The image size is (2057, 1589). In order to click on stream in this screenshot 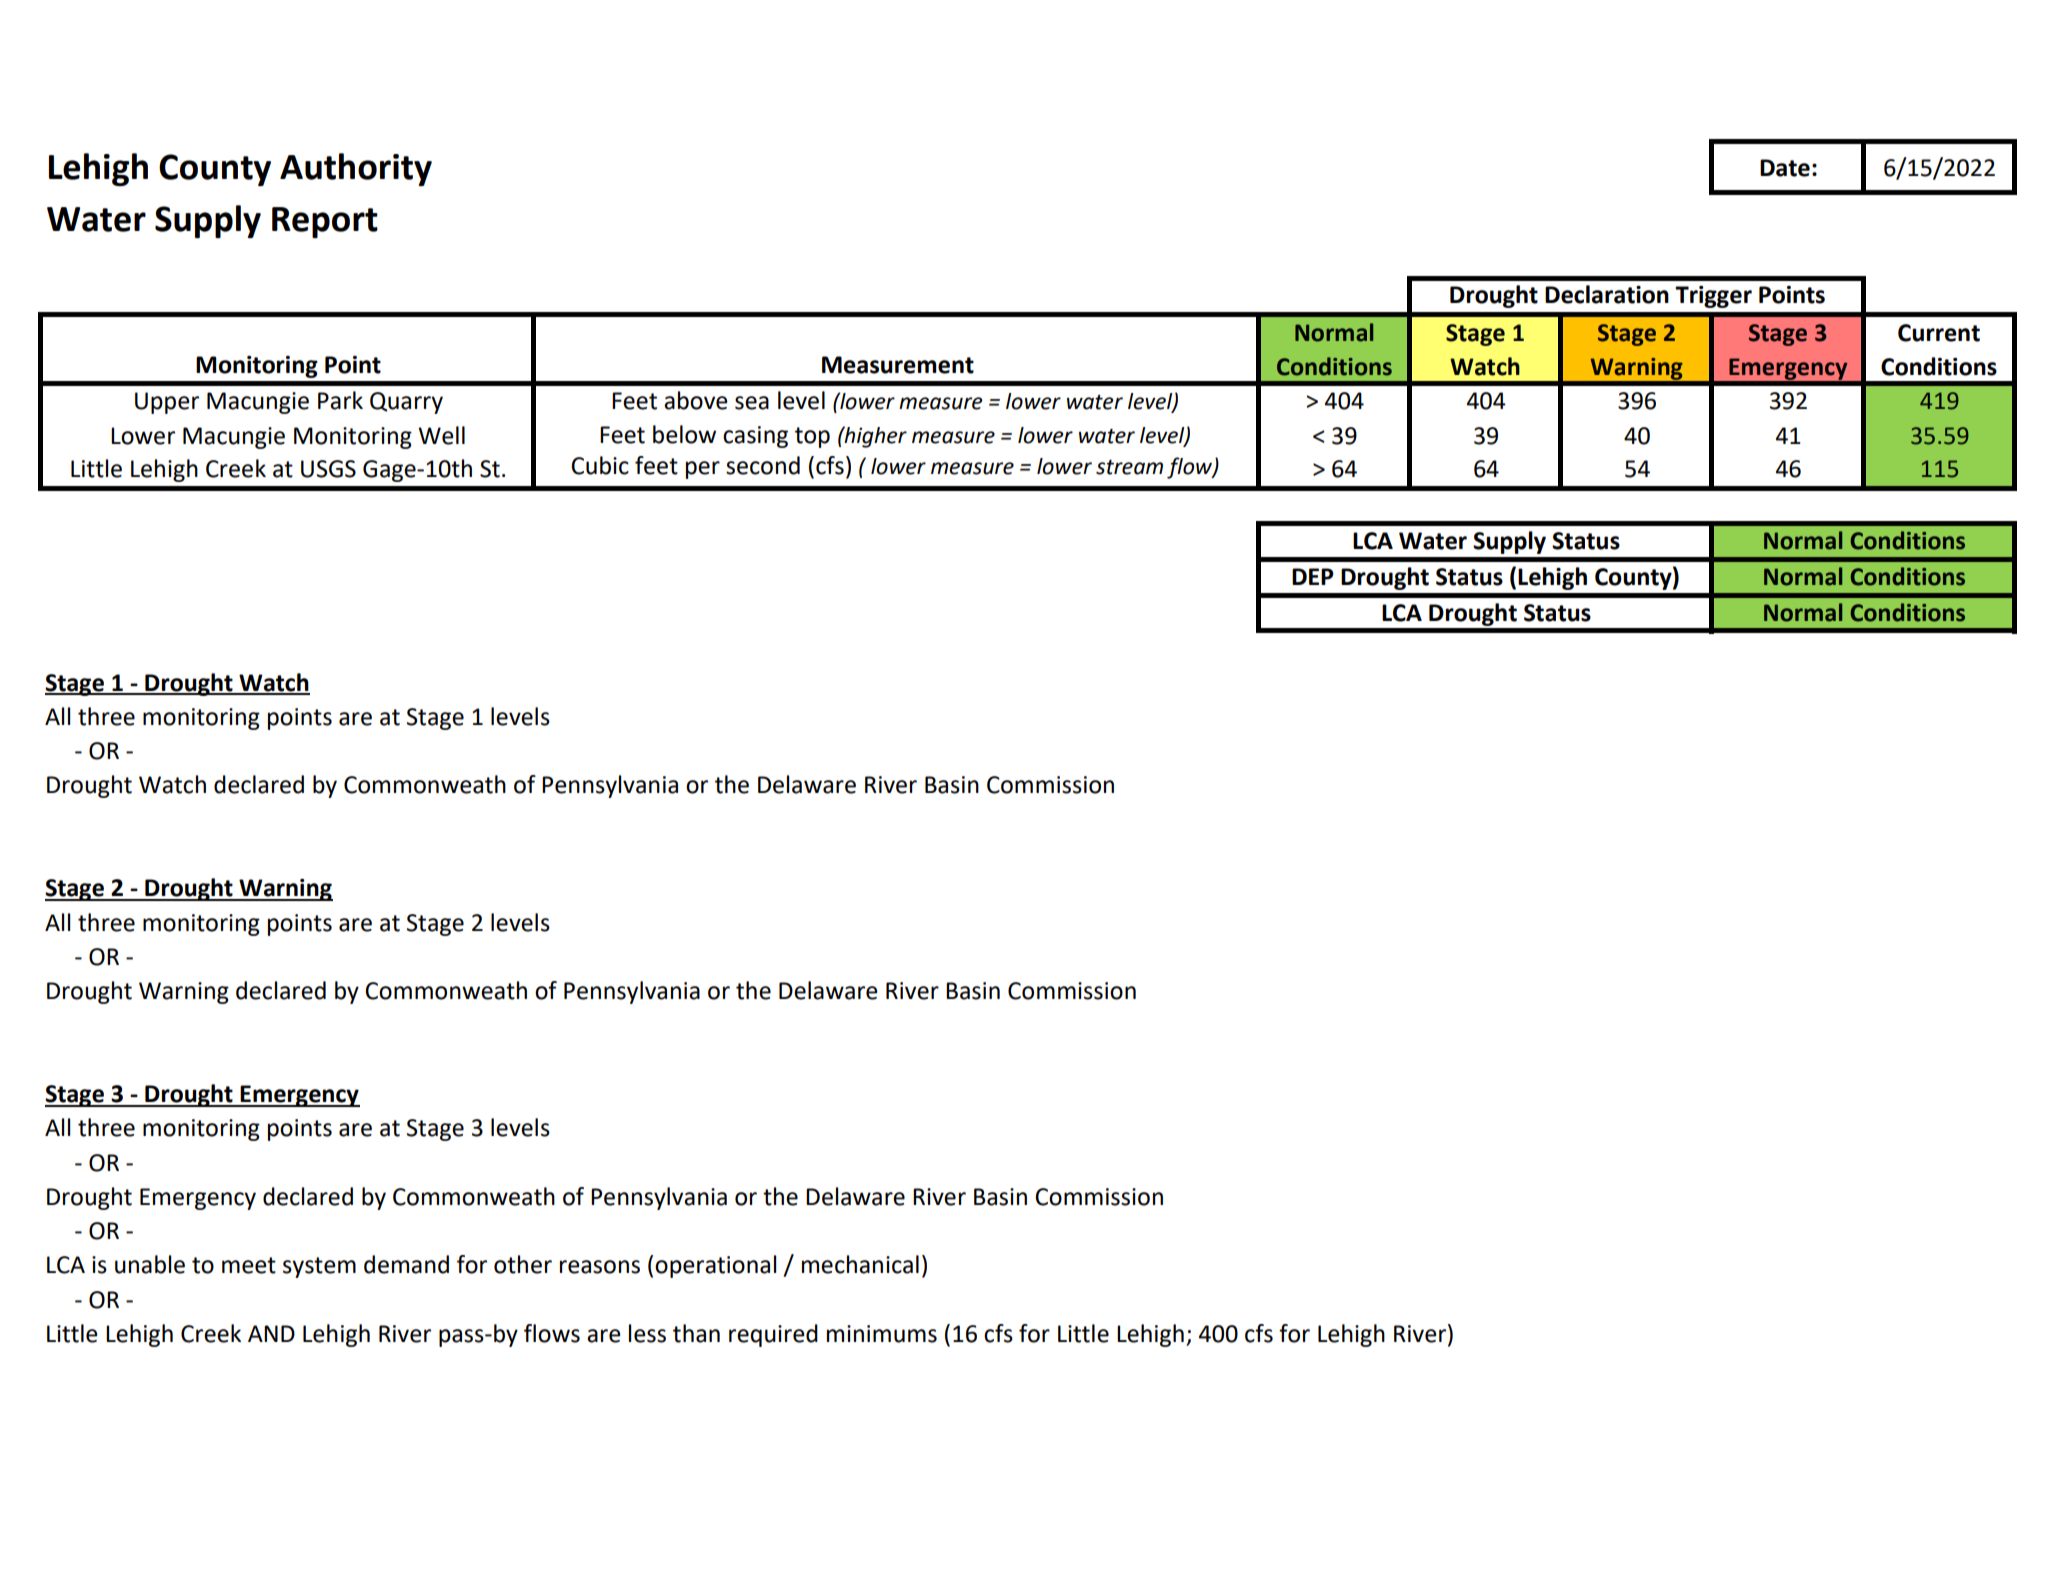, I will do `click(1129, 467)`.
